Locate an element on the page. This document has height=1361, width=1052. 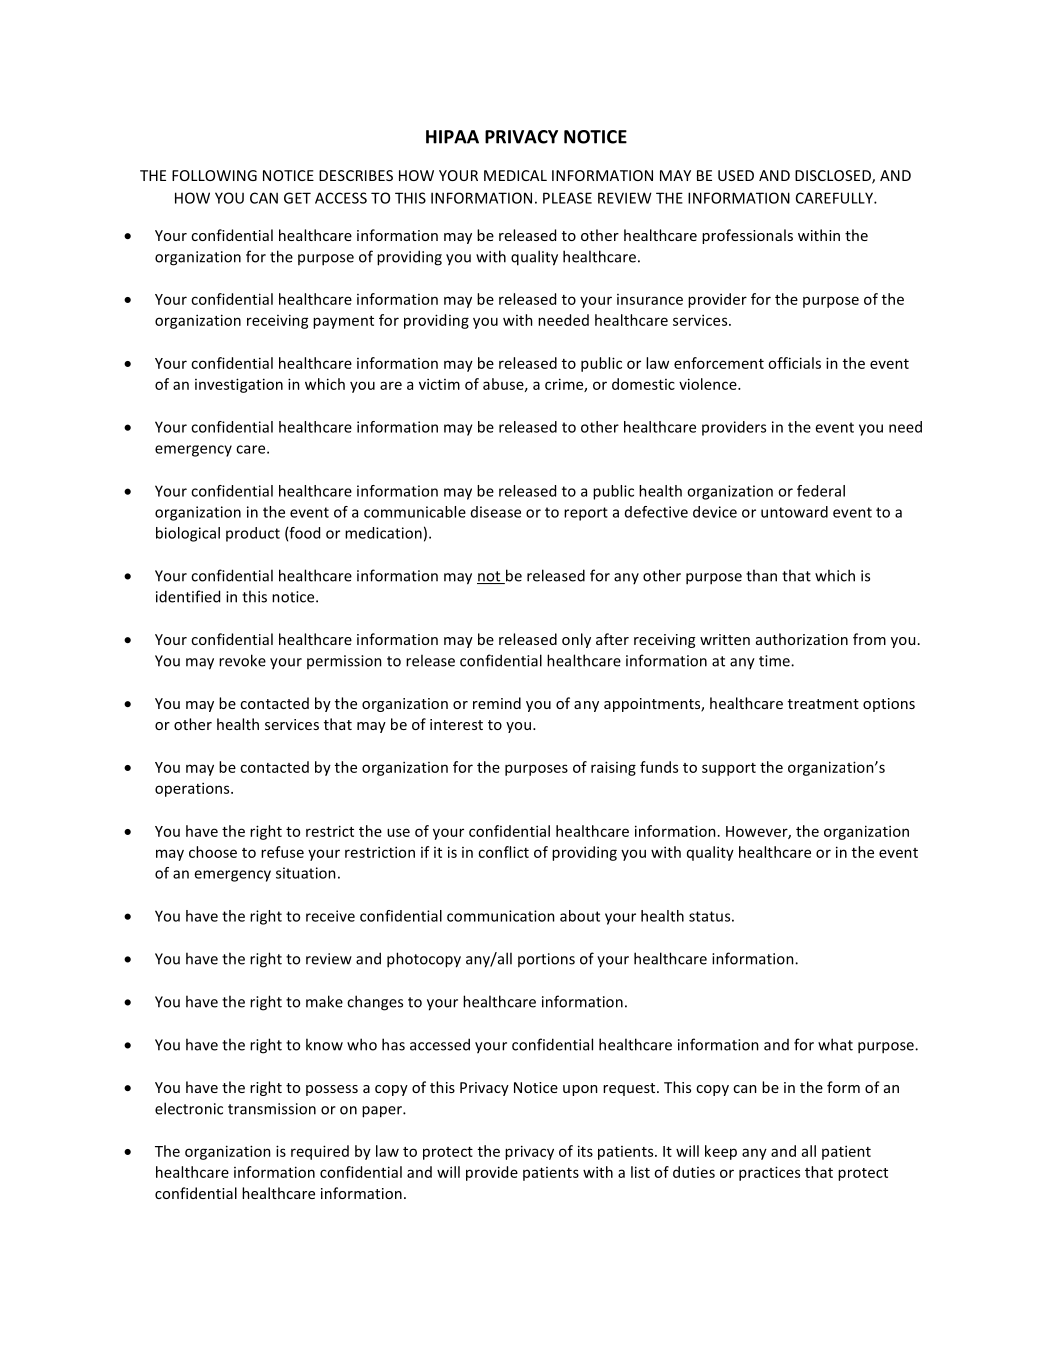
practices is located at coordinates (769, 1173).
